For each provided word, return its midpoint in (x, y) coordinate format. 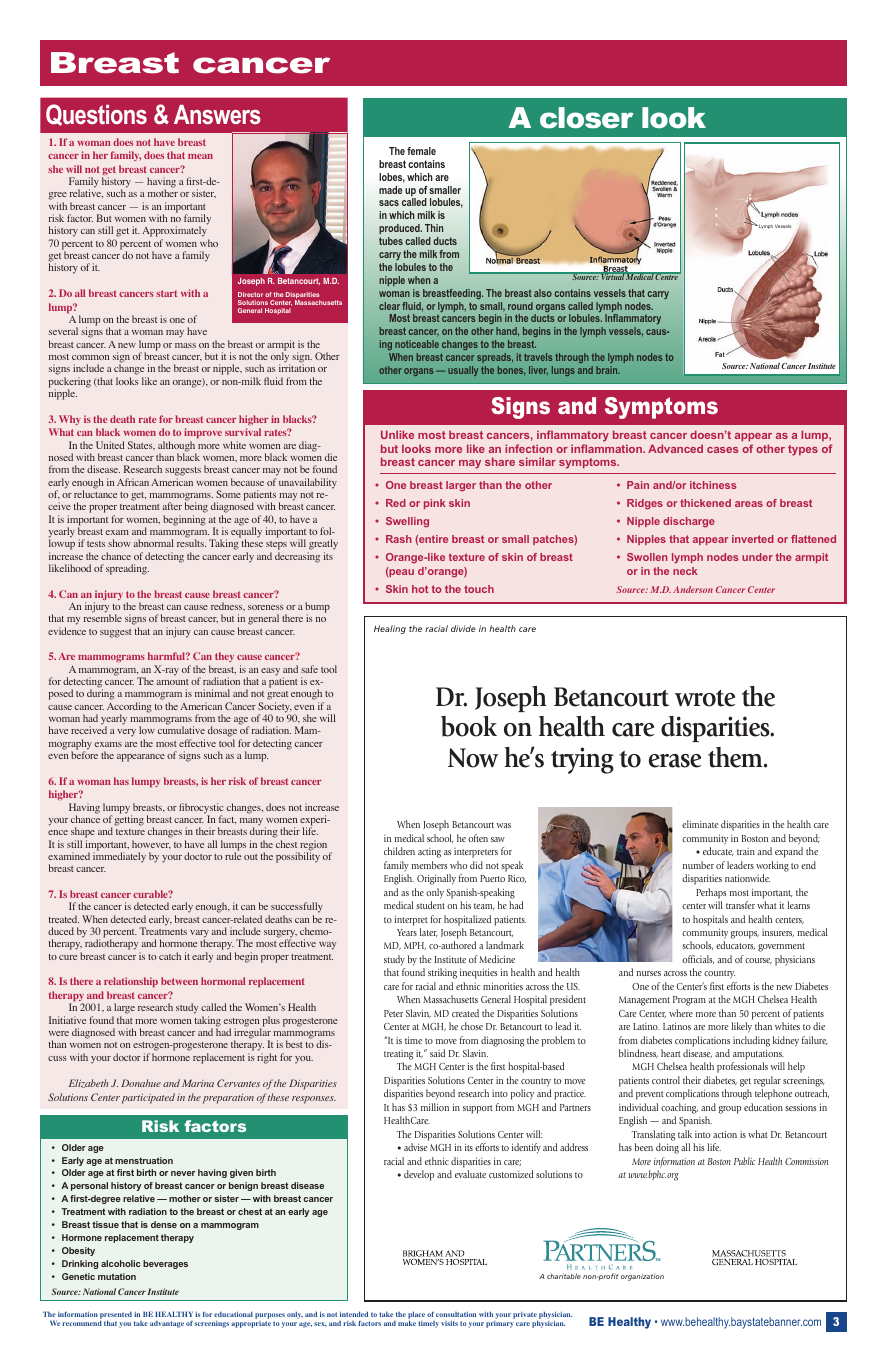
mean (200, 156)
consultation (456, 1314)
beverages (165, 1264)
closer (586, 118)
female (421, 151)
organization (642, 1277)
